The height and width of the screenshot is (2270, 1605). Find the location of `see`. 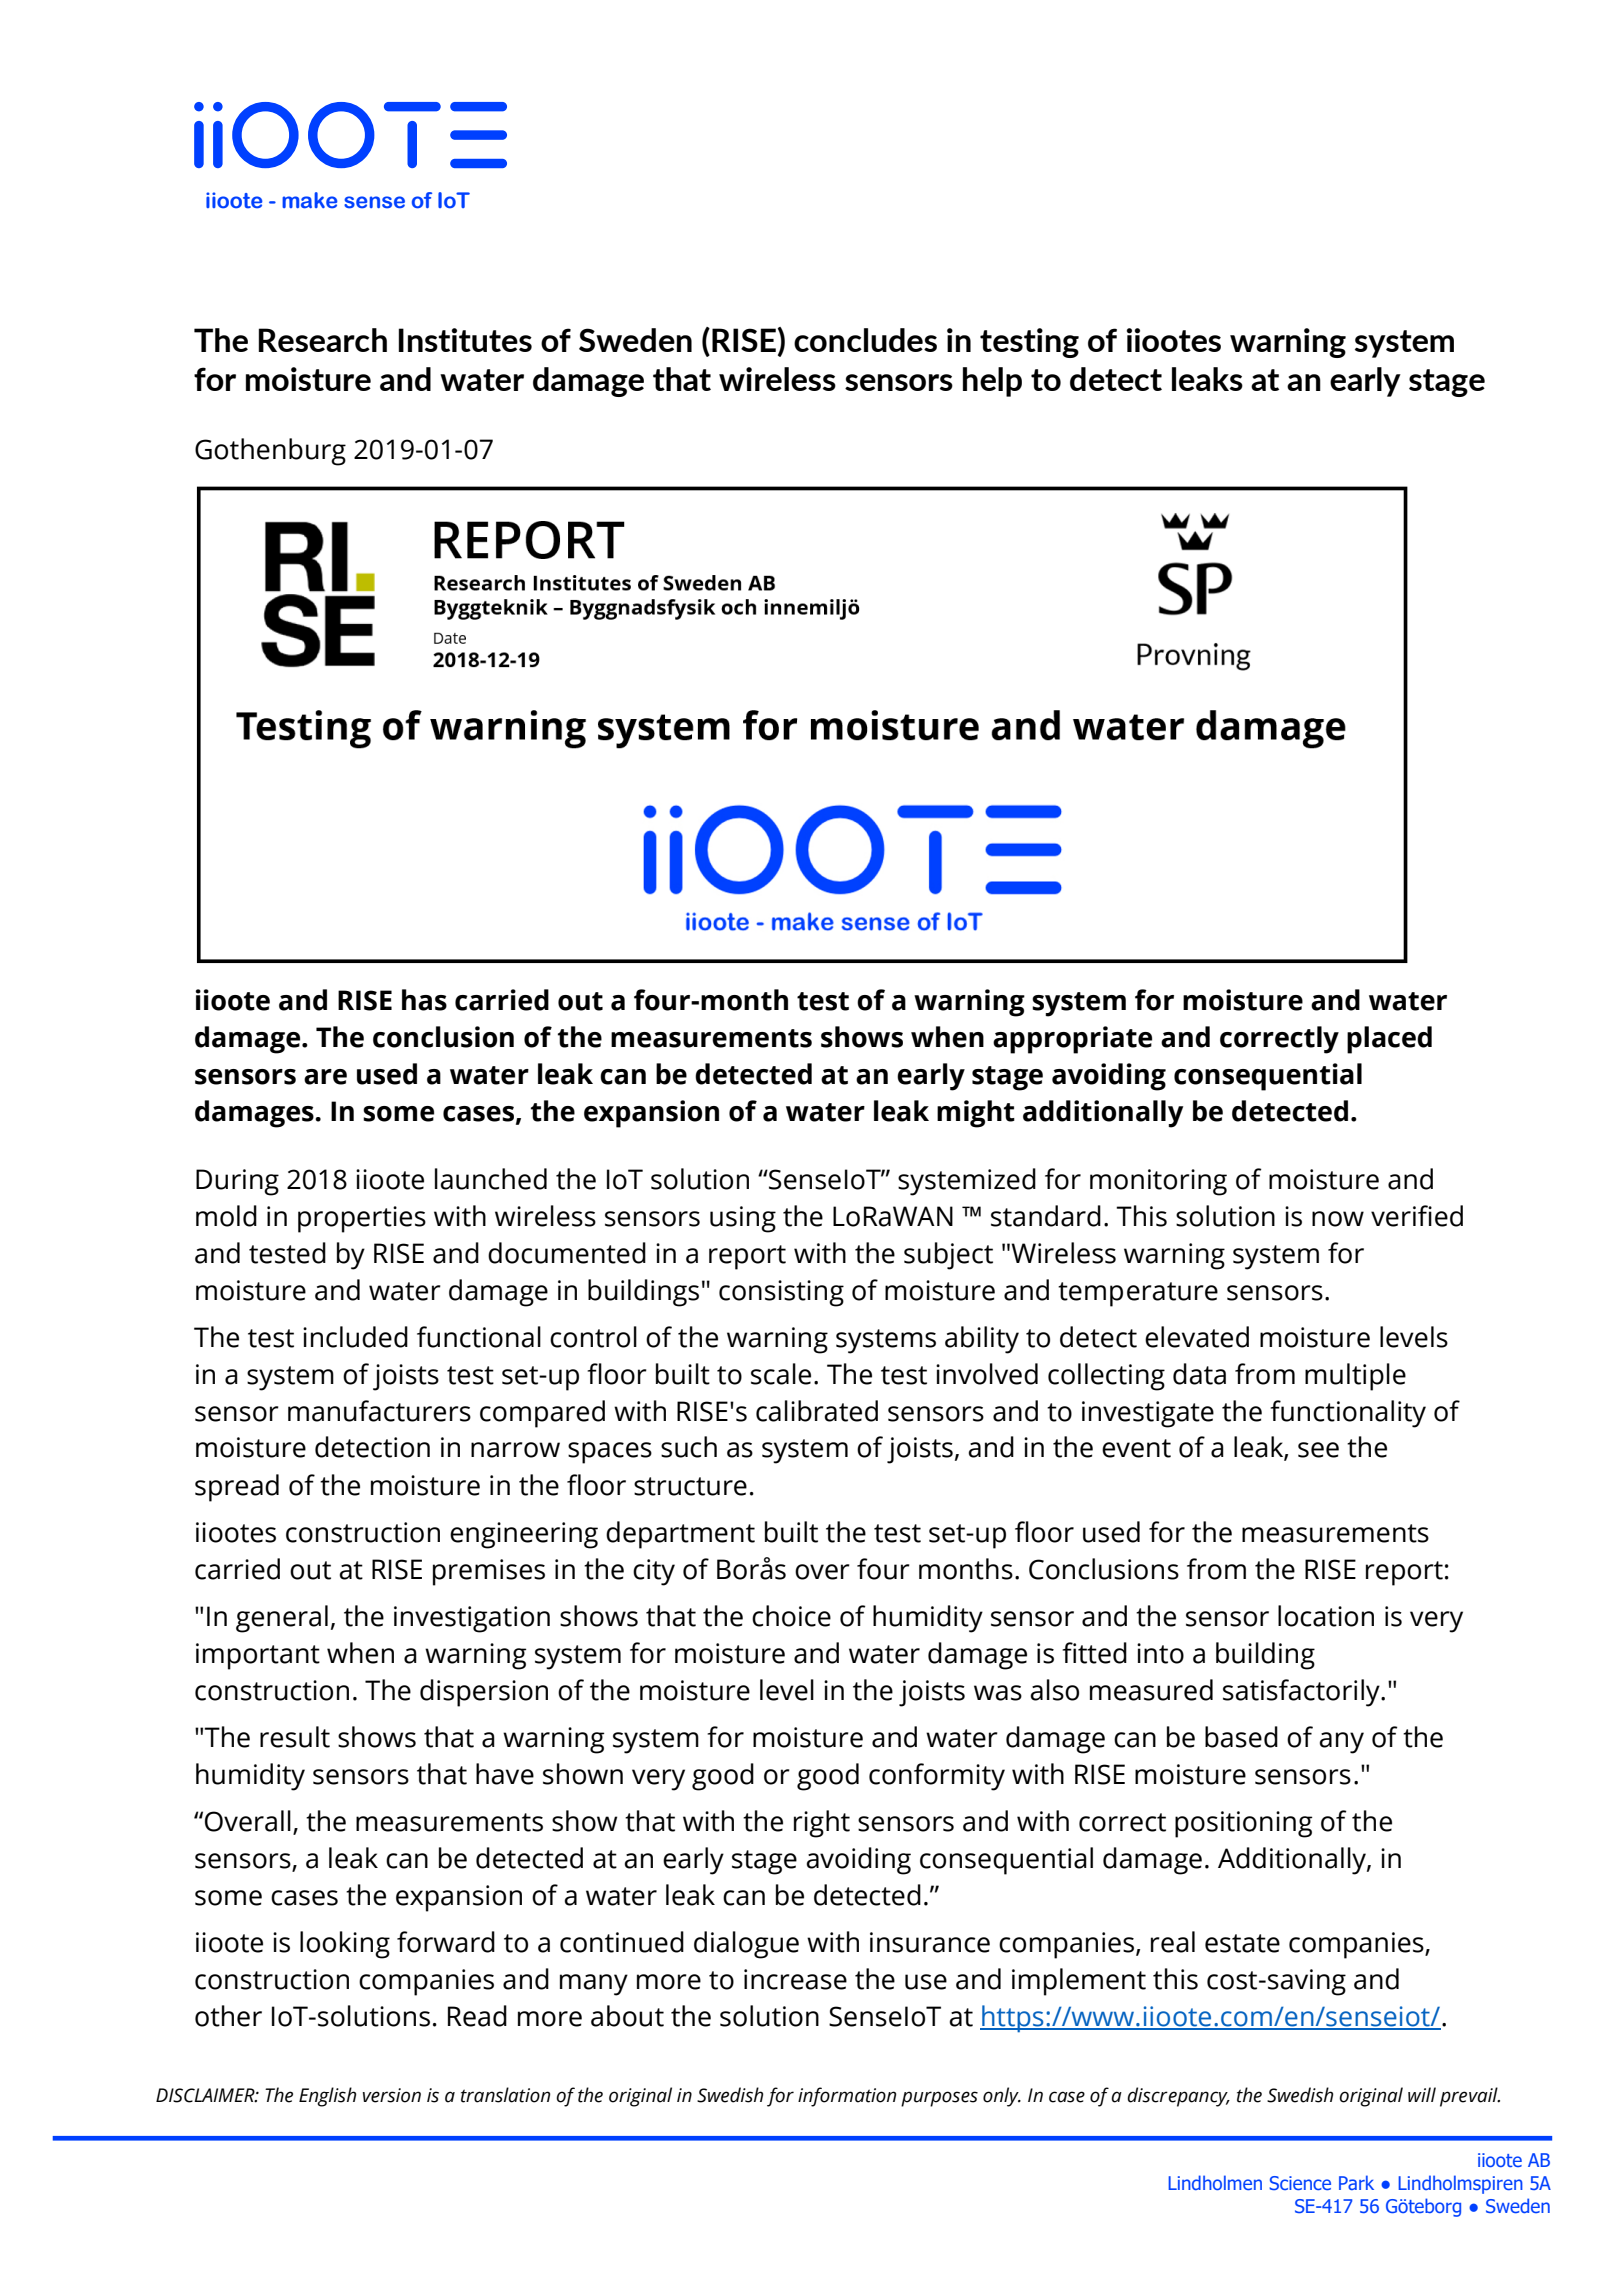

see is located at coordinates (1318, 1450).
